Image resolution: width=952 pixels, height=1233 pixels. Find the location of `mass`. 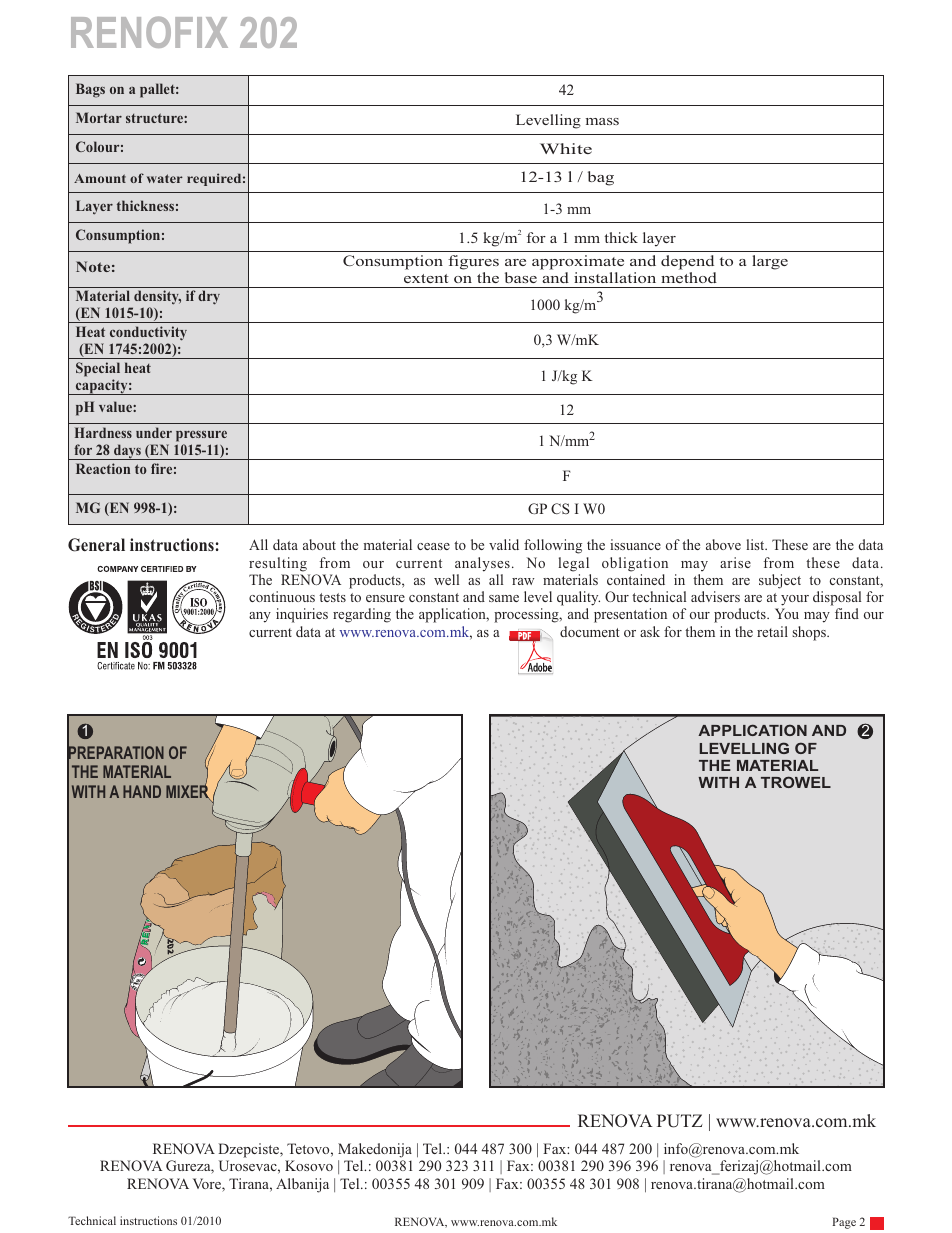

mass is located at coordinates (602, 121).
